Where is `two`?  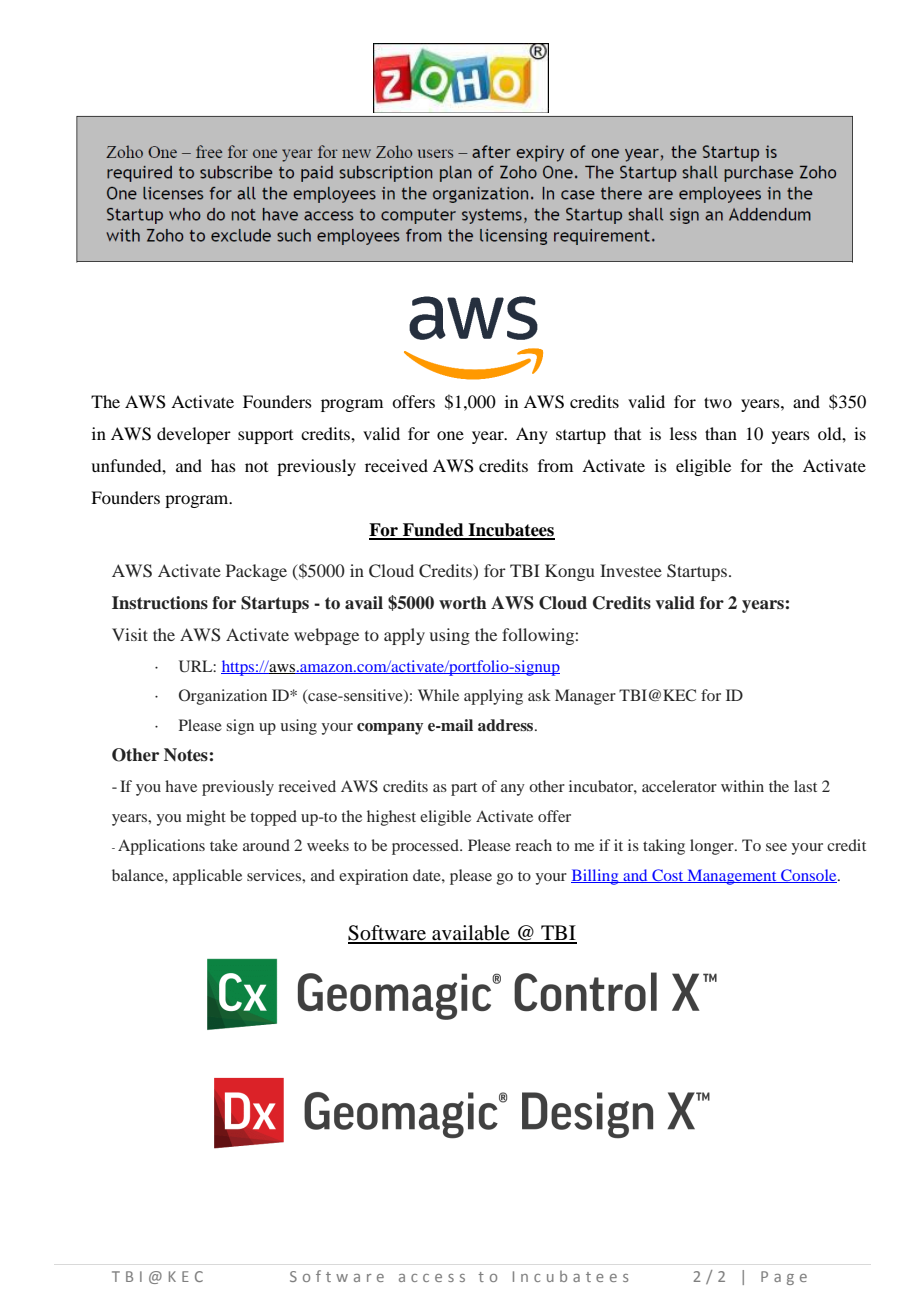
two is located at coordinates (718, 402).
